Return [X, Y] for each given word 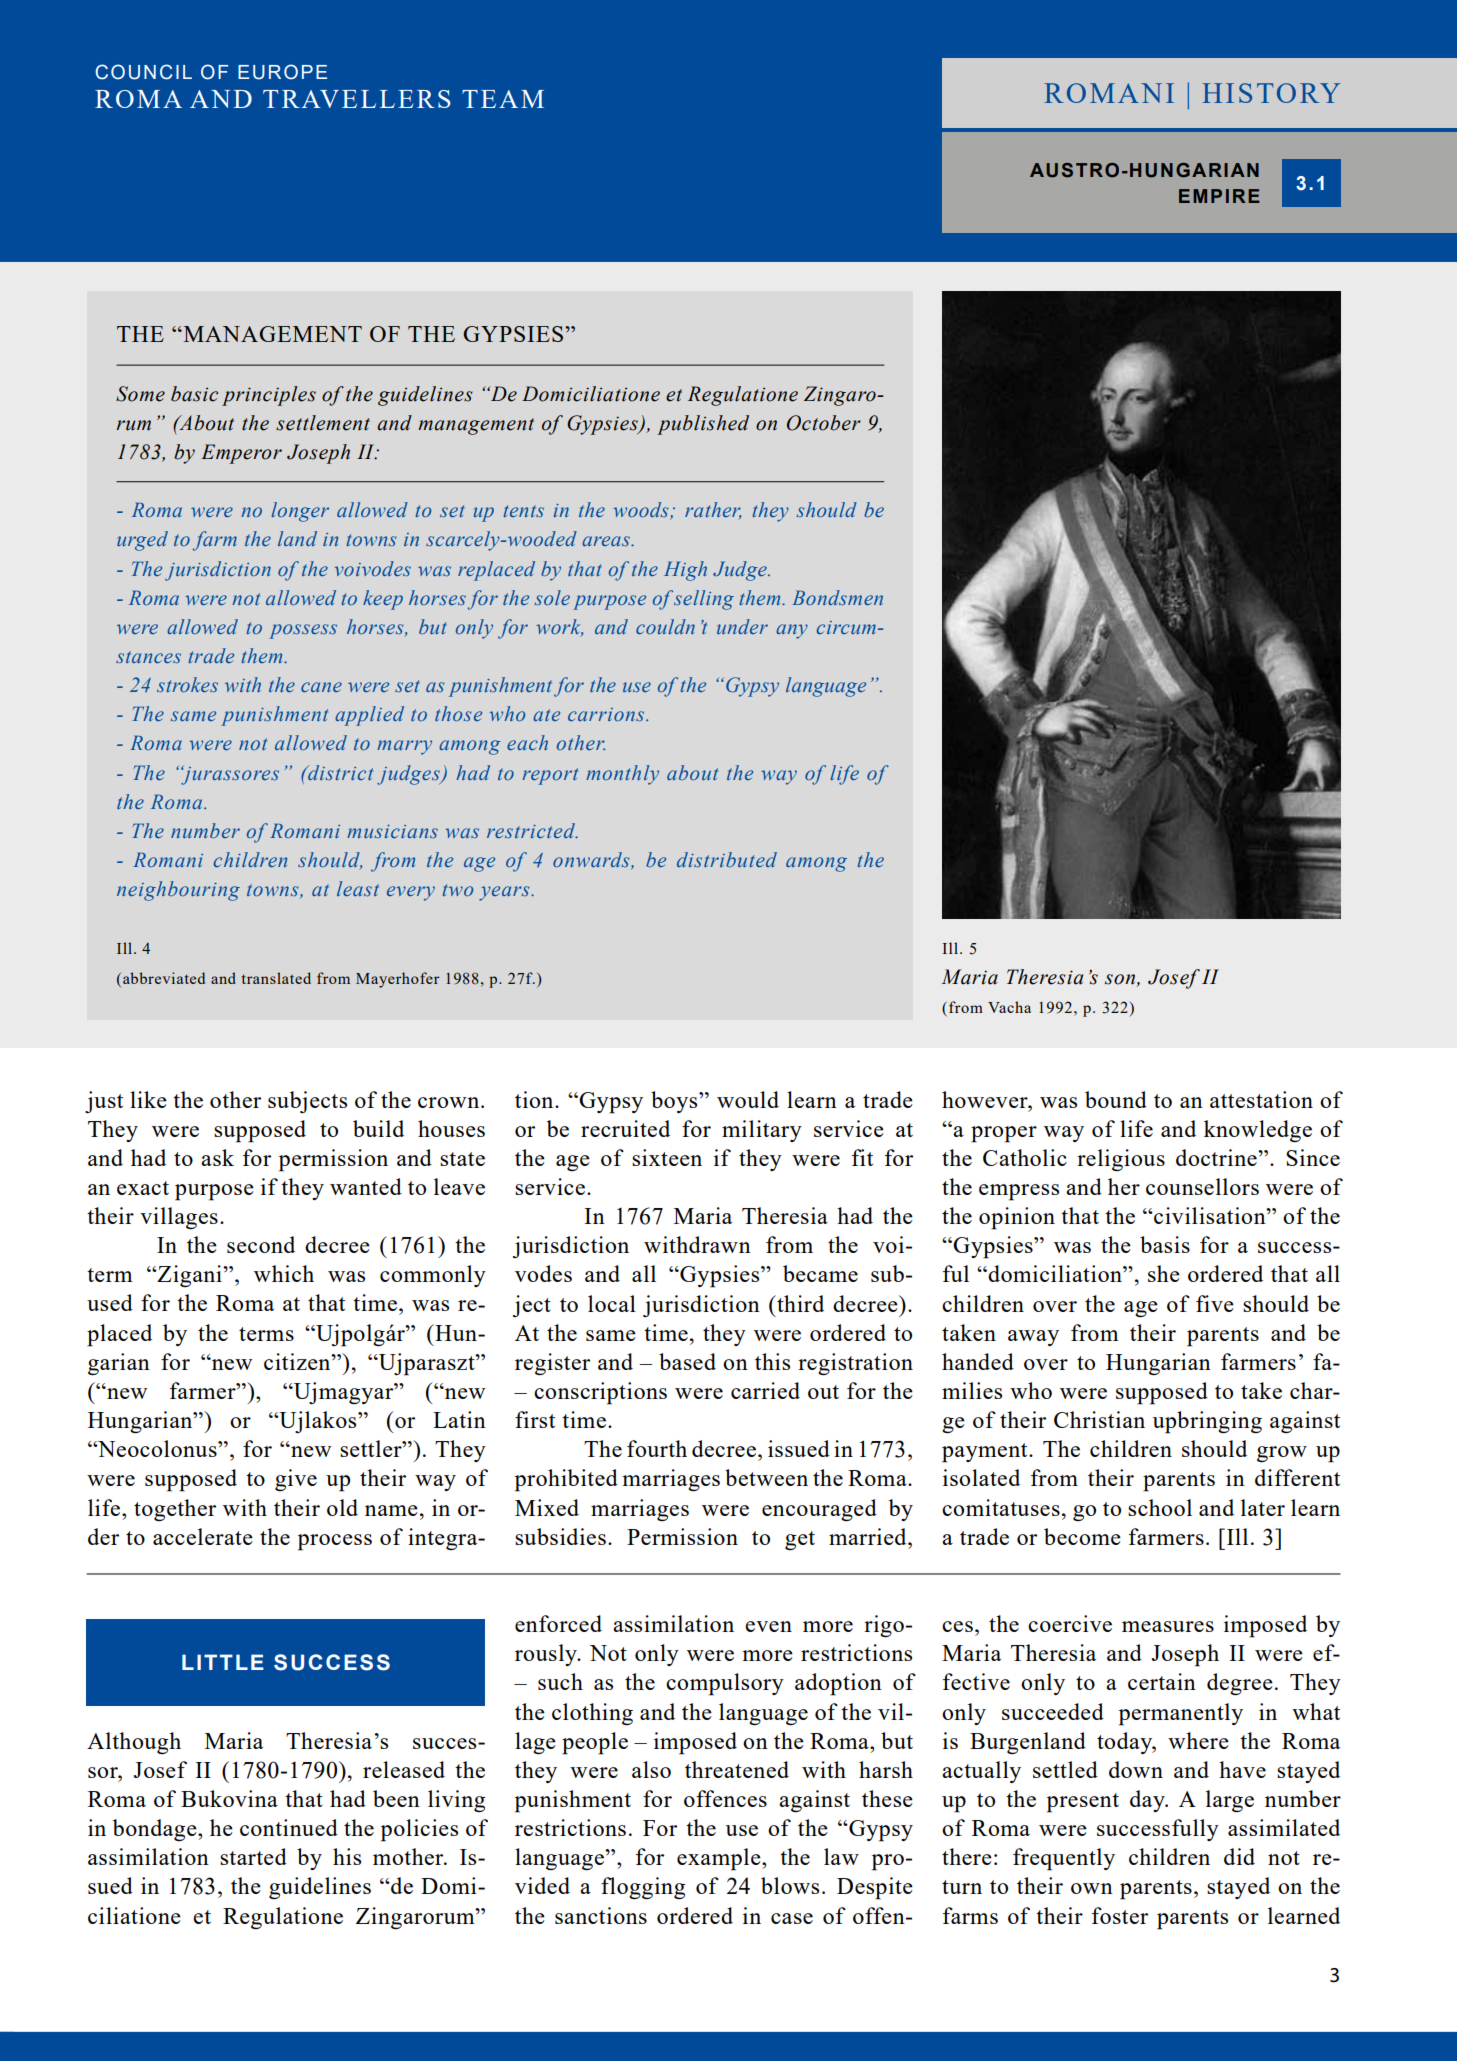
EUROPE [282, 72]
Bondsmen [837, 597]
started [253, 1856]
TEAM [503, 99]
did [1239, 1856]
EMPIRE [1219, 196]
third [799, 1303]
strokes [187, 684]
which [284, 1273]
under [742, 626]
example [720, 1859]
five [1215, 1303]
